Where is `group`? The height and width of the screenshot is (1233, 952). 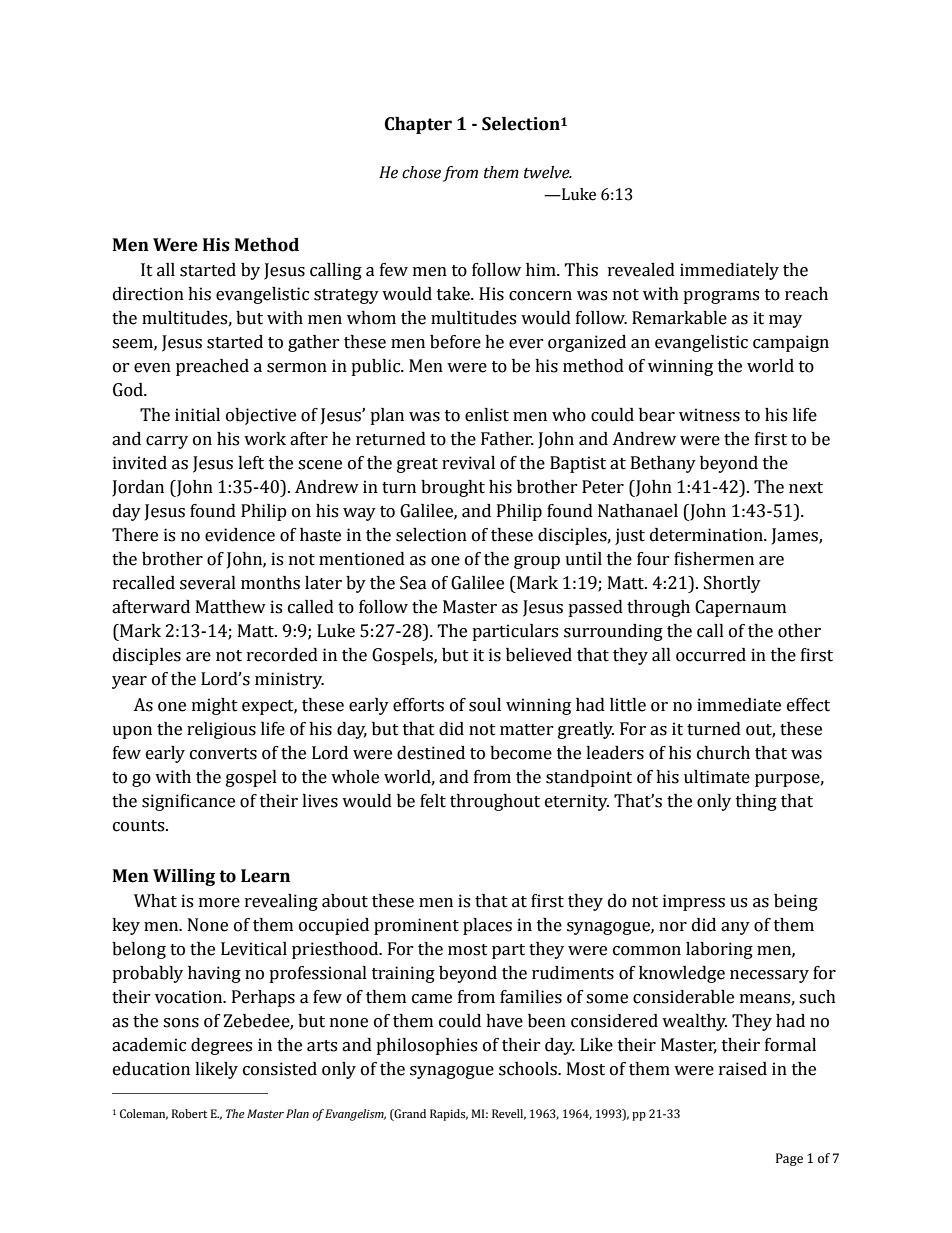 group is located at coordinates (537, 562).
